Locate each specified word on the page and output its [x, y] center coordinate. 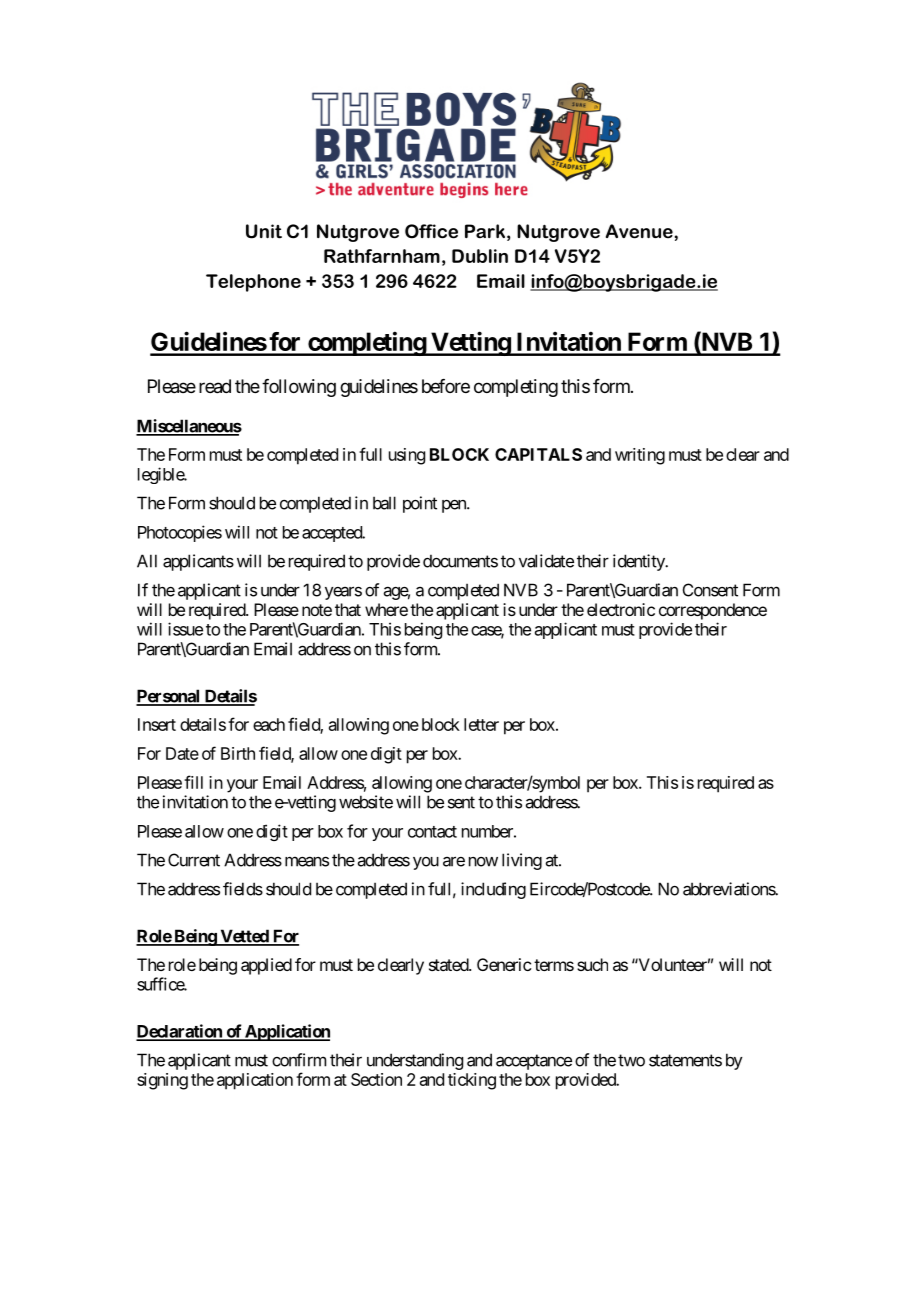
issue [185, 629]
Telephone [253, 283]
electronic [621, 609]
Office [431, 231]
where [386, 609]
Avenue [639, 231]
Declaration [180, 1032]
